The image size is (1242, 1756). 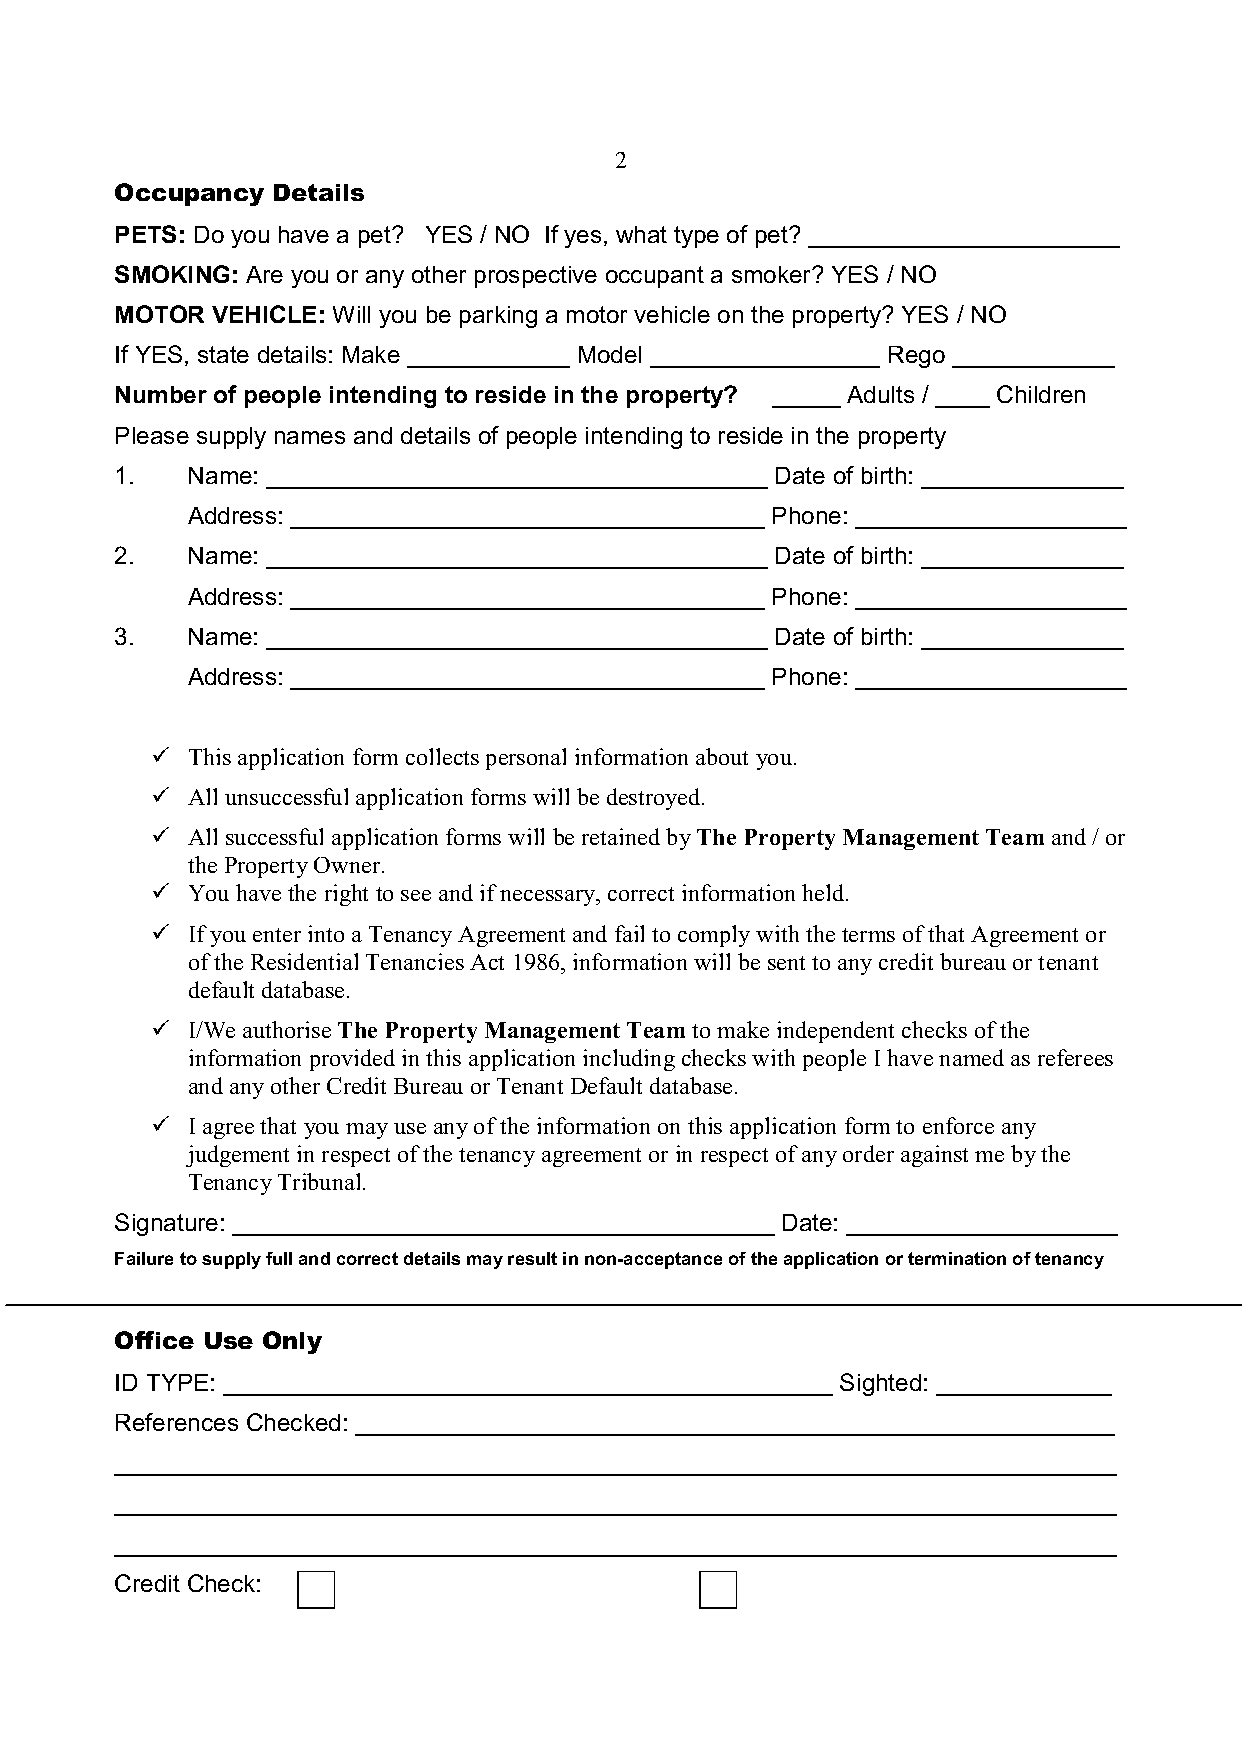 What do you see at coordinates (621, 836) in the image?
I see `retained` at bounding box center [621, 836].
